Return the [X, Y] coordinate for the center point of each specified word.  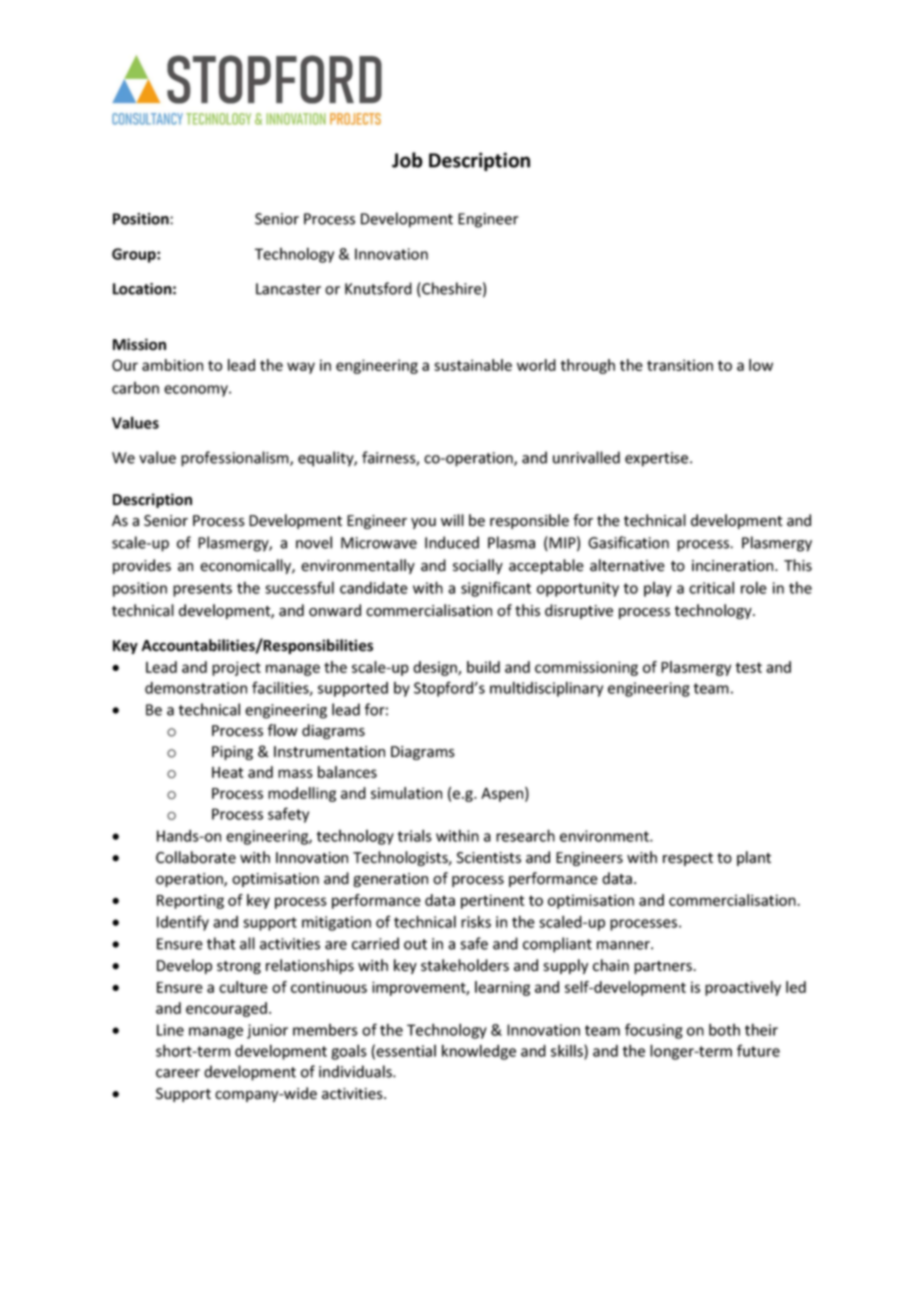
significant [496, 589]
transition [680, 365]
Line [170, 1030]
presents [202, 590]
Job [407, 160]
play [658, 589]
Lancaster [288, 289]
